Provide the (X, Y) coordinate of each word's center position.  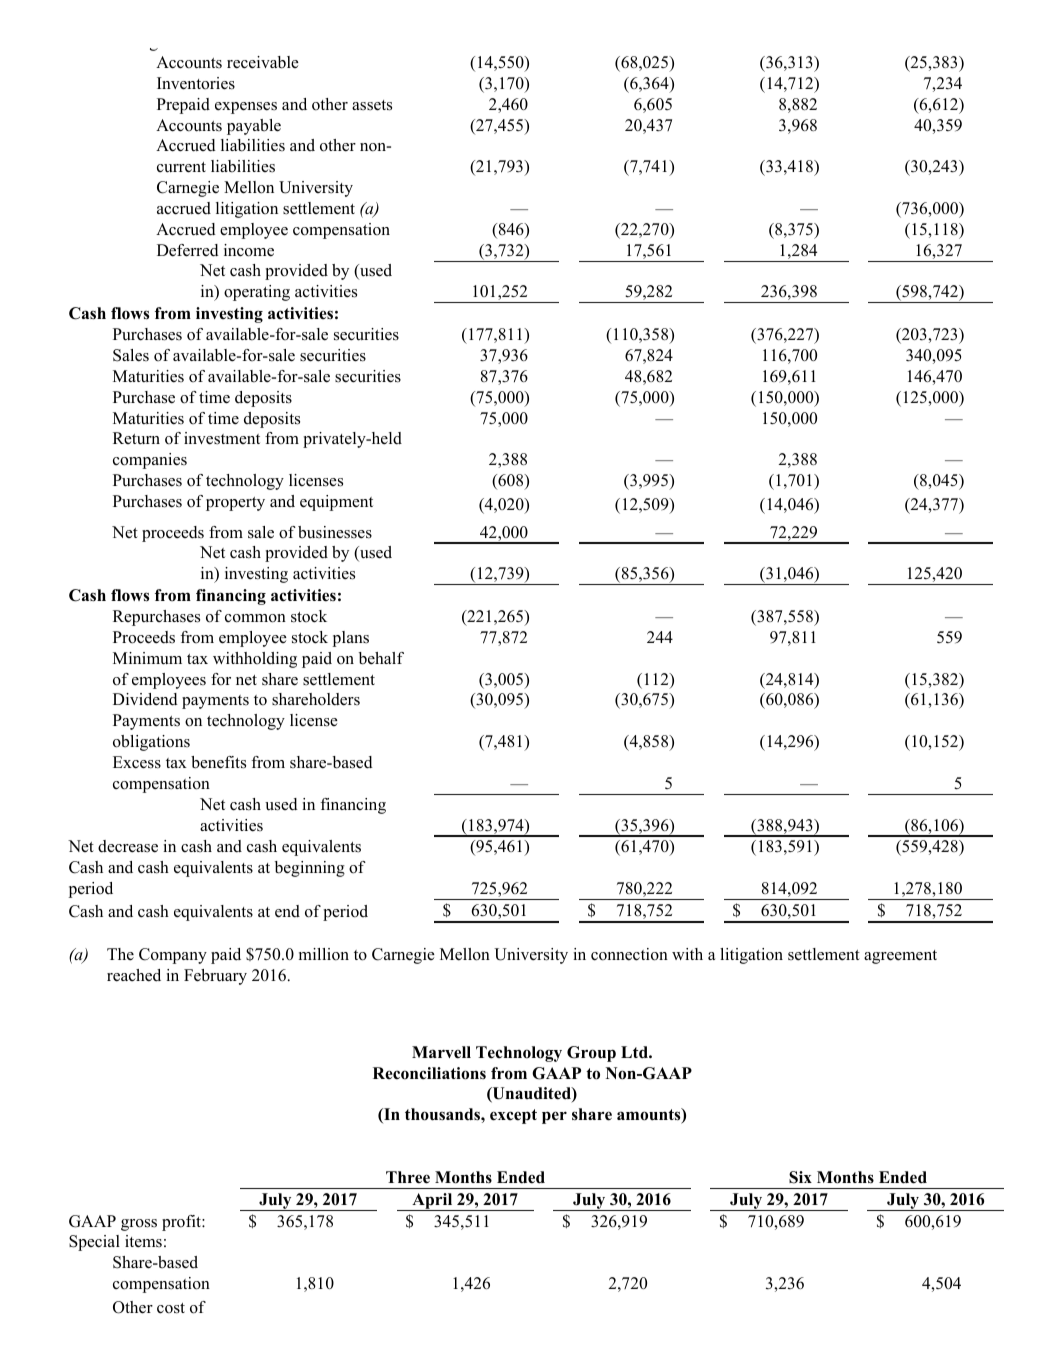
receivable (263, 62)
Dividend (145, 699)
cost (171, 1308)
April (432, 1202)
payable (254, 127)
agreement (900, 957)
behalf (381, 658)
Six (800, 1177)
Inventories (196, 83)
